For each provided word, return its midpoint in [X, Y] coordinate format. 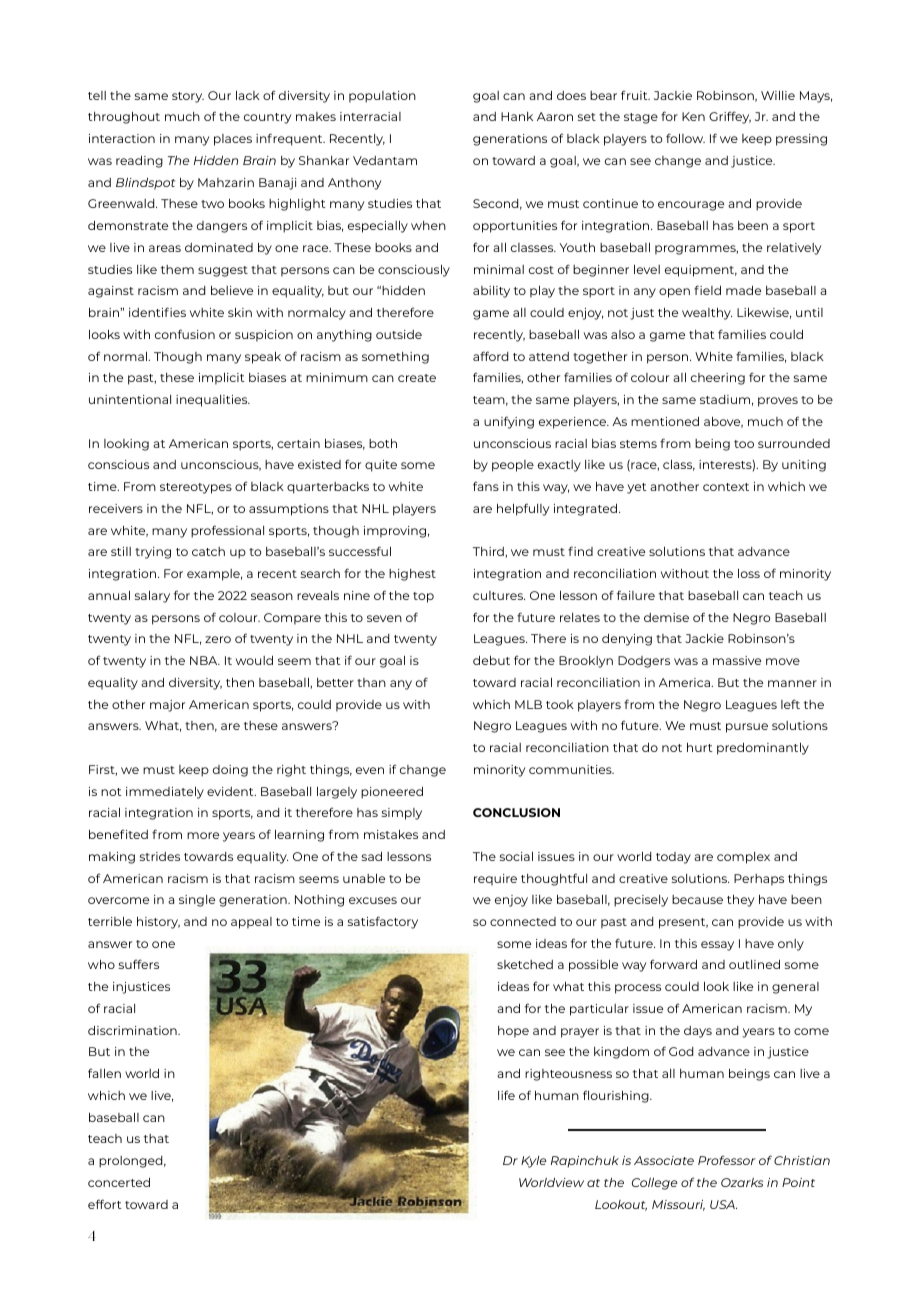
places [233, 140]
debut [491, 660]
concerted [119, 1182]
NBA [205, 660]
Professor [727, 1160]
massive [737, 660]
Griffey [730, 117]
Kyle [533, 1162]
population [382, 97]
